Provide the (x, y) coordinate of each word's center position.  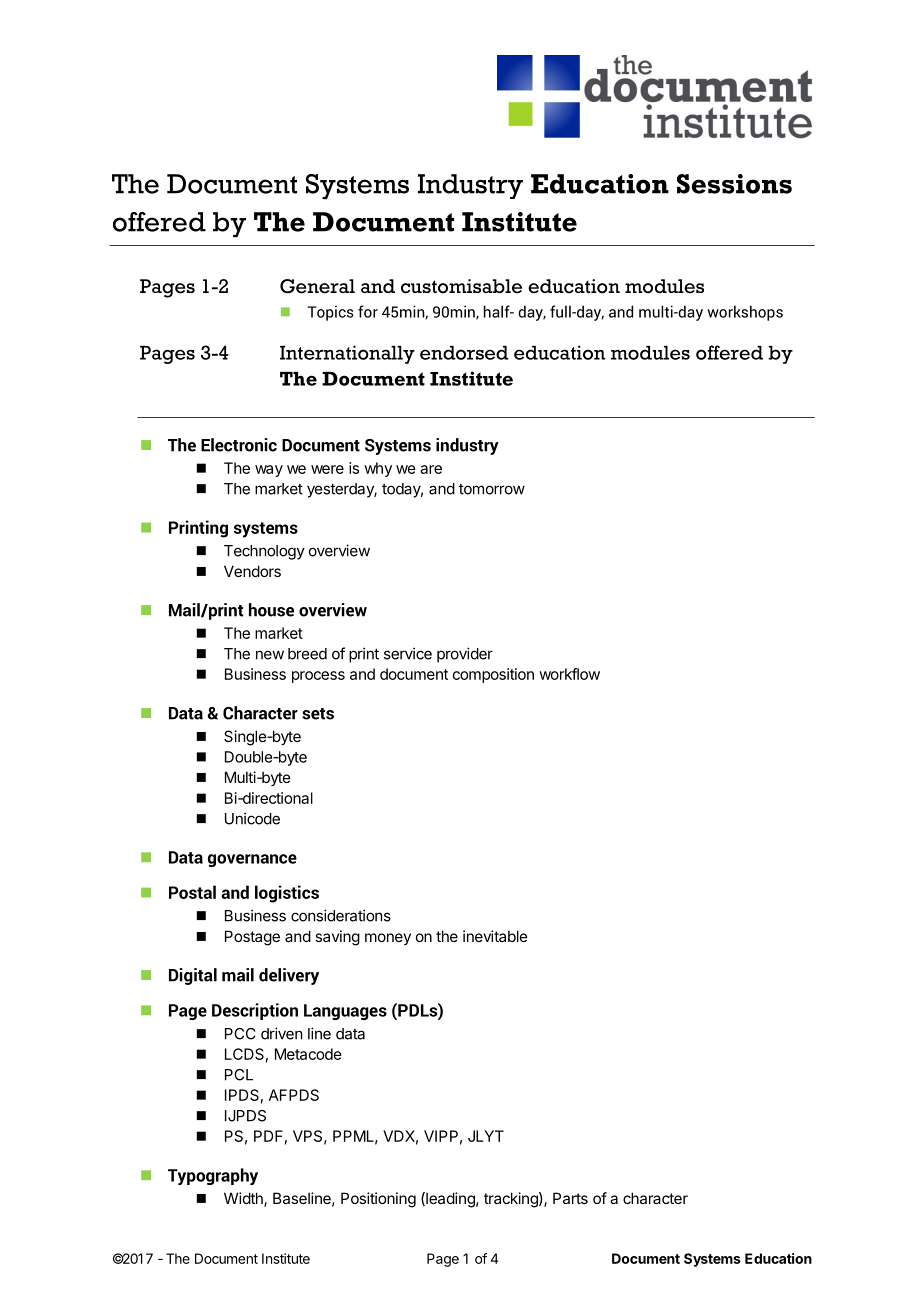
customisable (461, 286)
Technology (264, 552)
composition (493, 675)
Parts (570, 1198)
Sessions (734, 184)
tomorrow (492, 489)
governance (252, 860)
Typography (213, 1176)
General (317, 286)
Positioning (378, 1200)
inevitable (495, 936)
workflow (569, 674)
